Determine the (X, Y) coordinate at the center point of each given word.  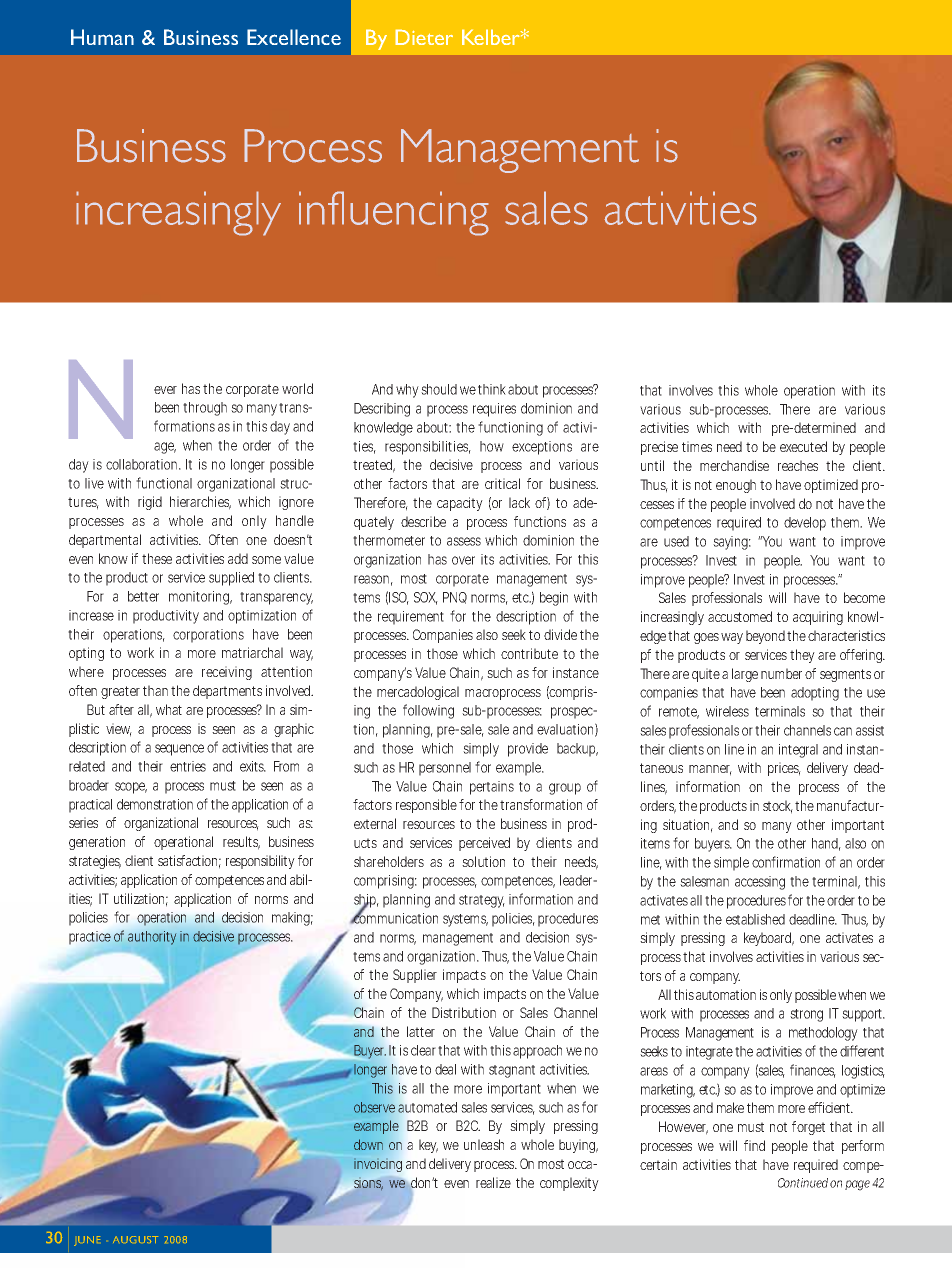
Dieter (424, 37)
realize (493, 1182)
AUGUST (135, 1239)
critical (502, 483)
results (241, 843)
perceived (484, 844)
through (205, 409)
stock (778, 807)
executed (803, 446)
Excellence (294, 37)
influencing (394, 213)
